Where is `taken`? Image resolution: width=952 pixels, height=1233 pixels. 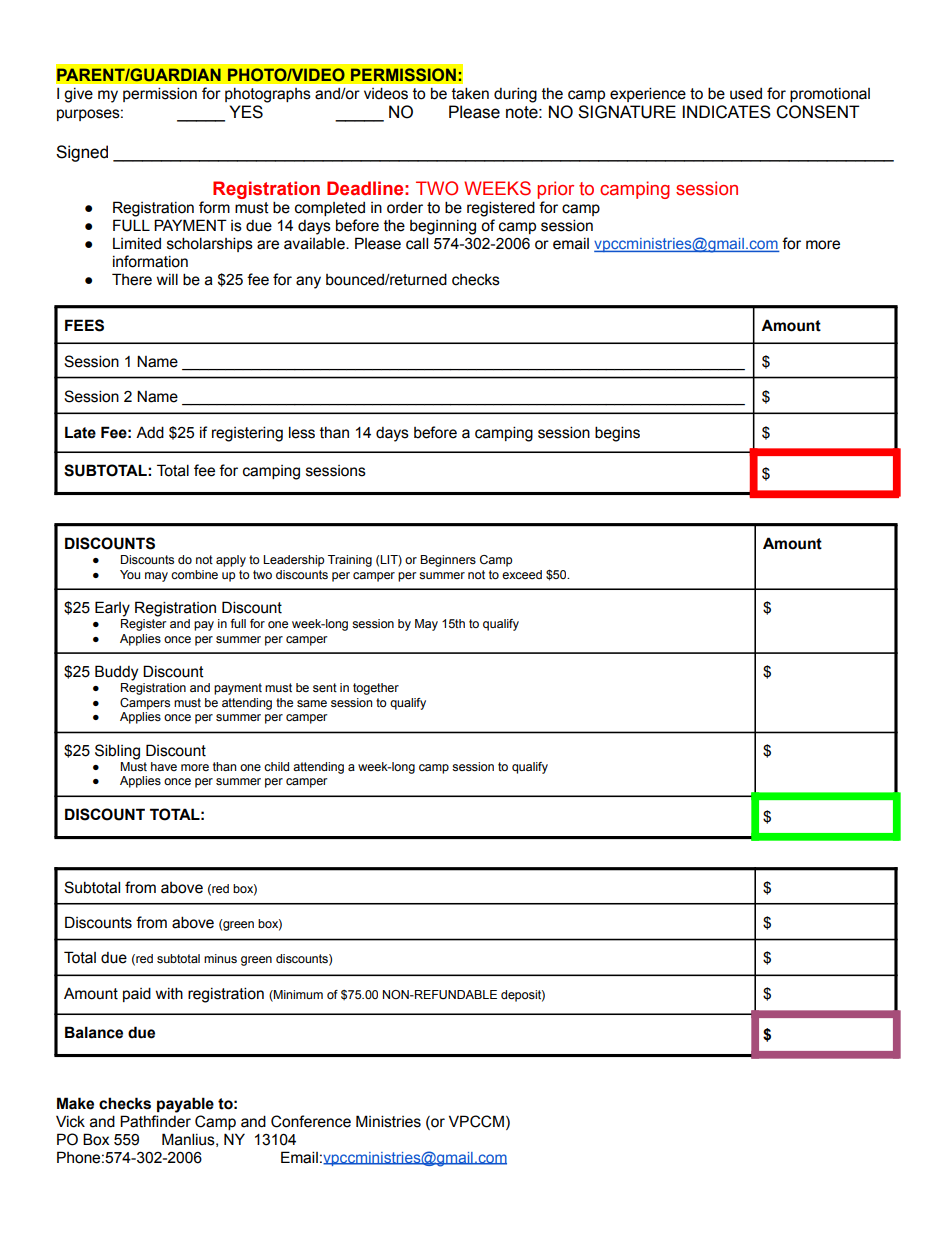 taken is located at coordinates (470, 93).
